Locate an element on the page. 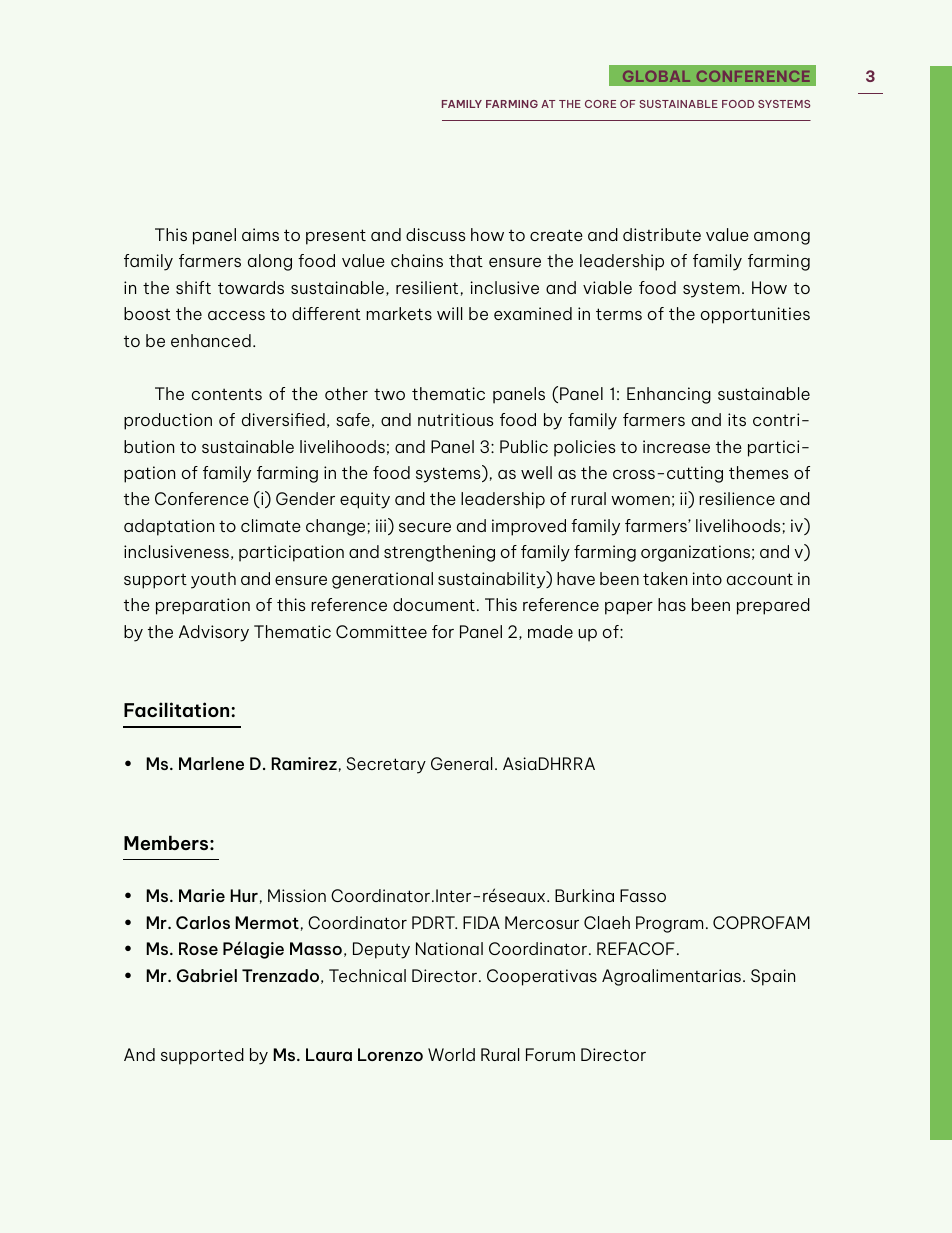 Image resolution: width=952 pixels, height=1233 pixels. General is located at coordinates (461, 763).
